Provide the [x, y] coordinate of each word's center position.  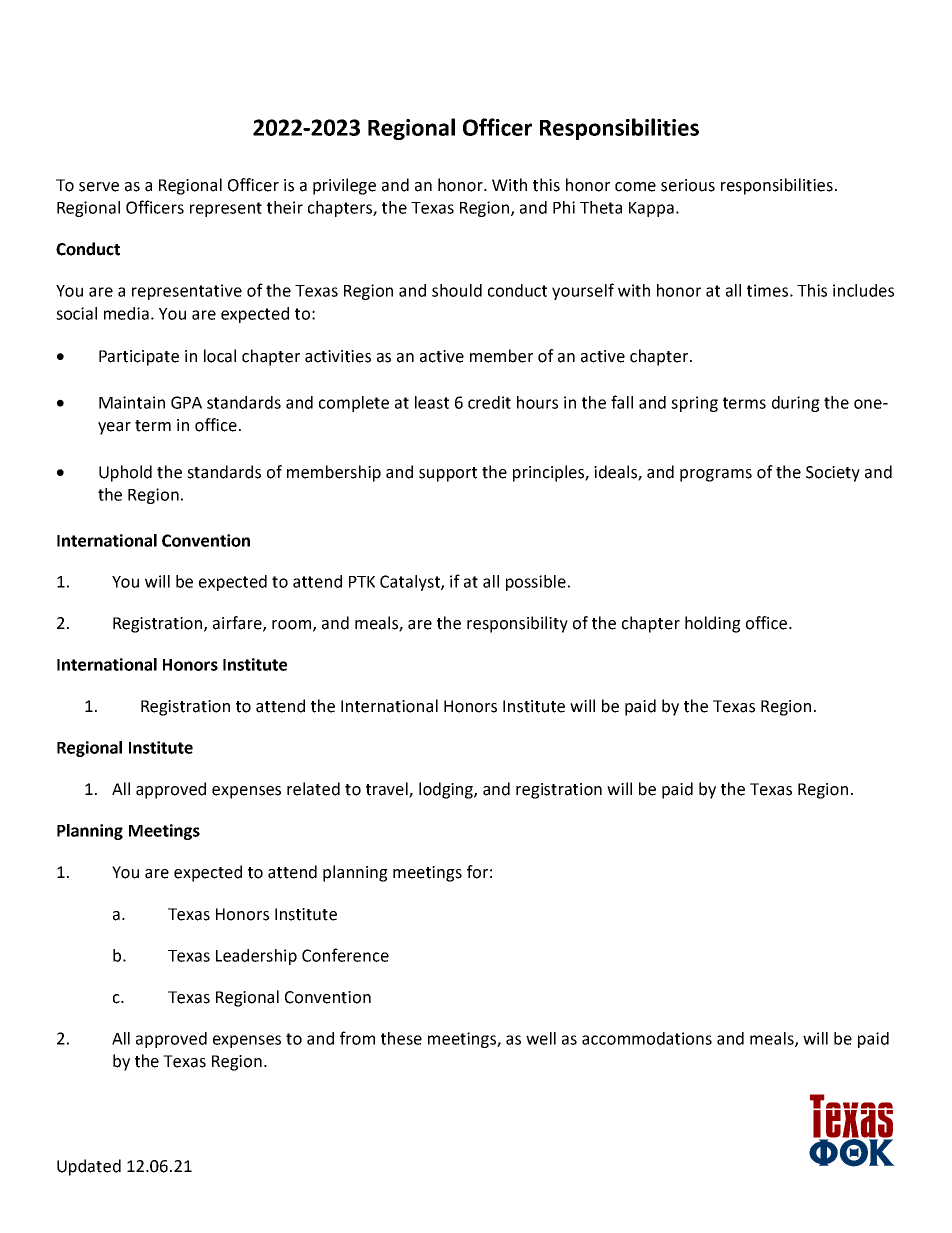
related [313, 789]
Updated [89, 1167]
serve [99, 187]
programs [716, 475]
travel [388, 790]
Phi [564, 207]
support [448, 474]
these [401, 1038]
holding [713, 624]
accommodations [647, 1038]
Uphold [125, 473]
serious [688, 185]
